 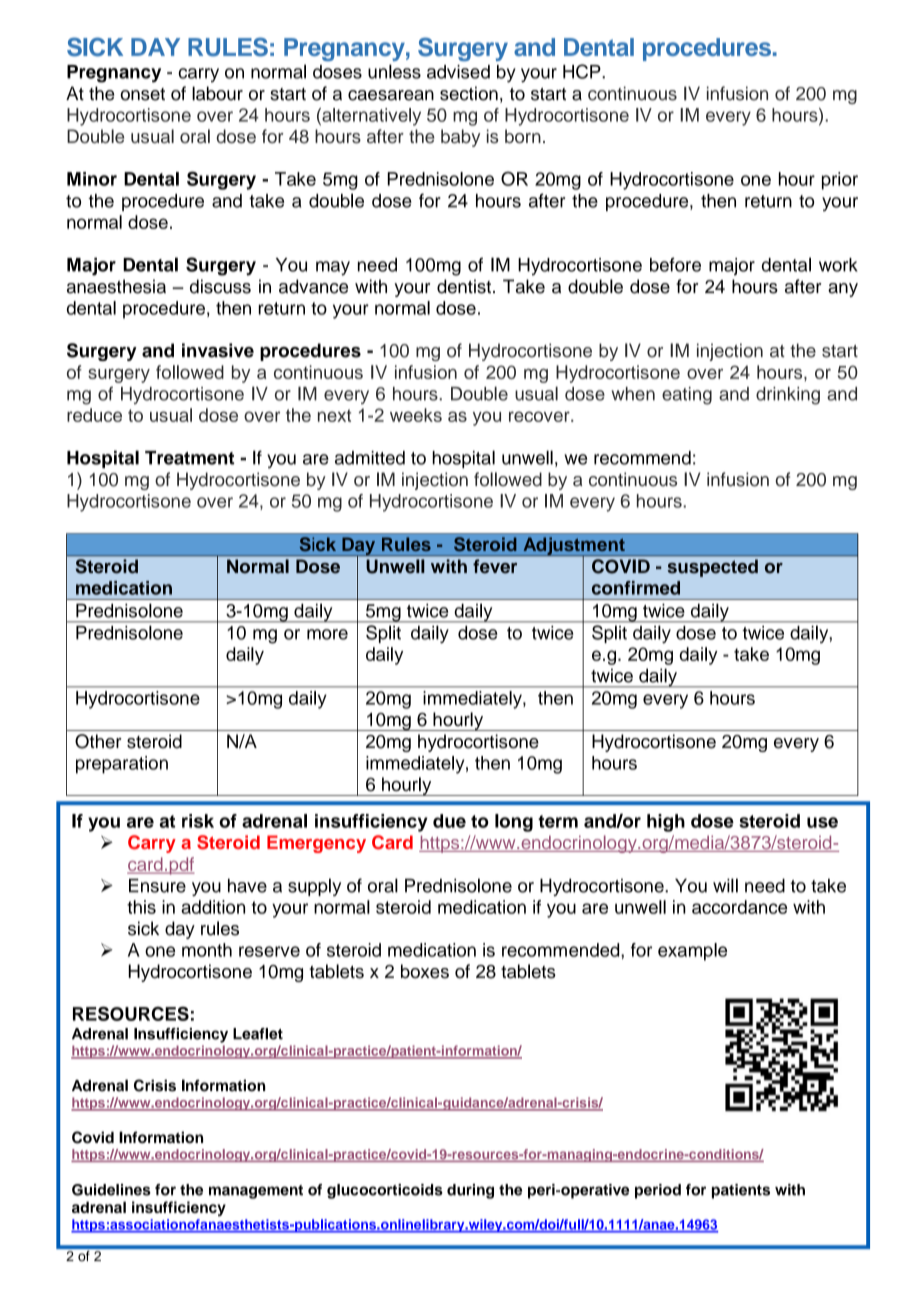 I want to click on fever, so click(x=495, y=566).
